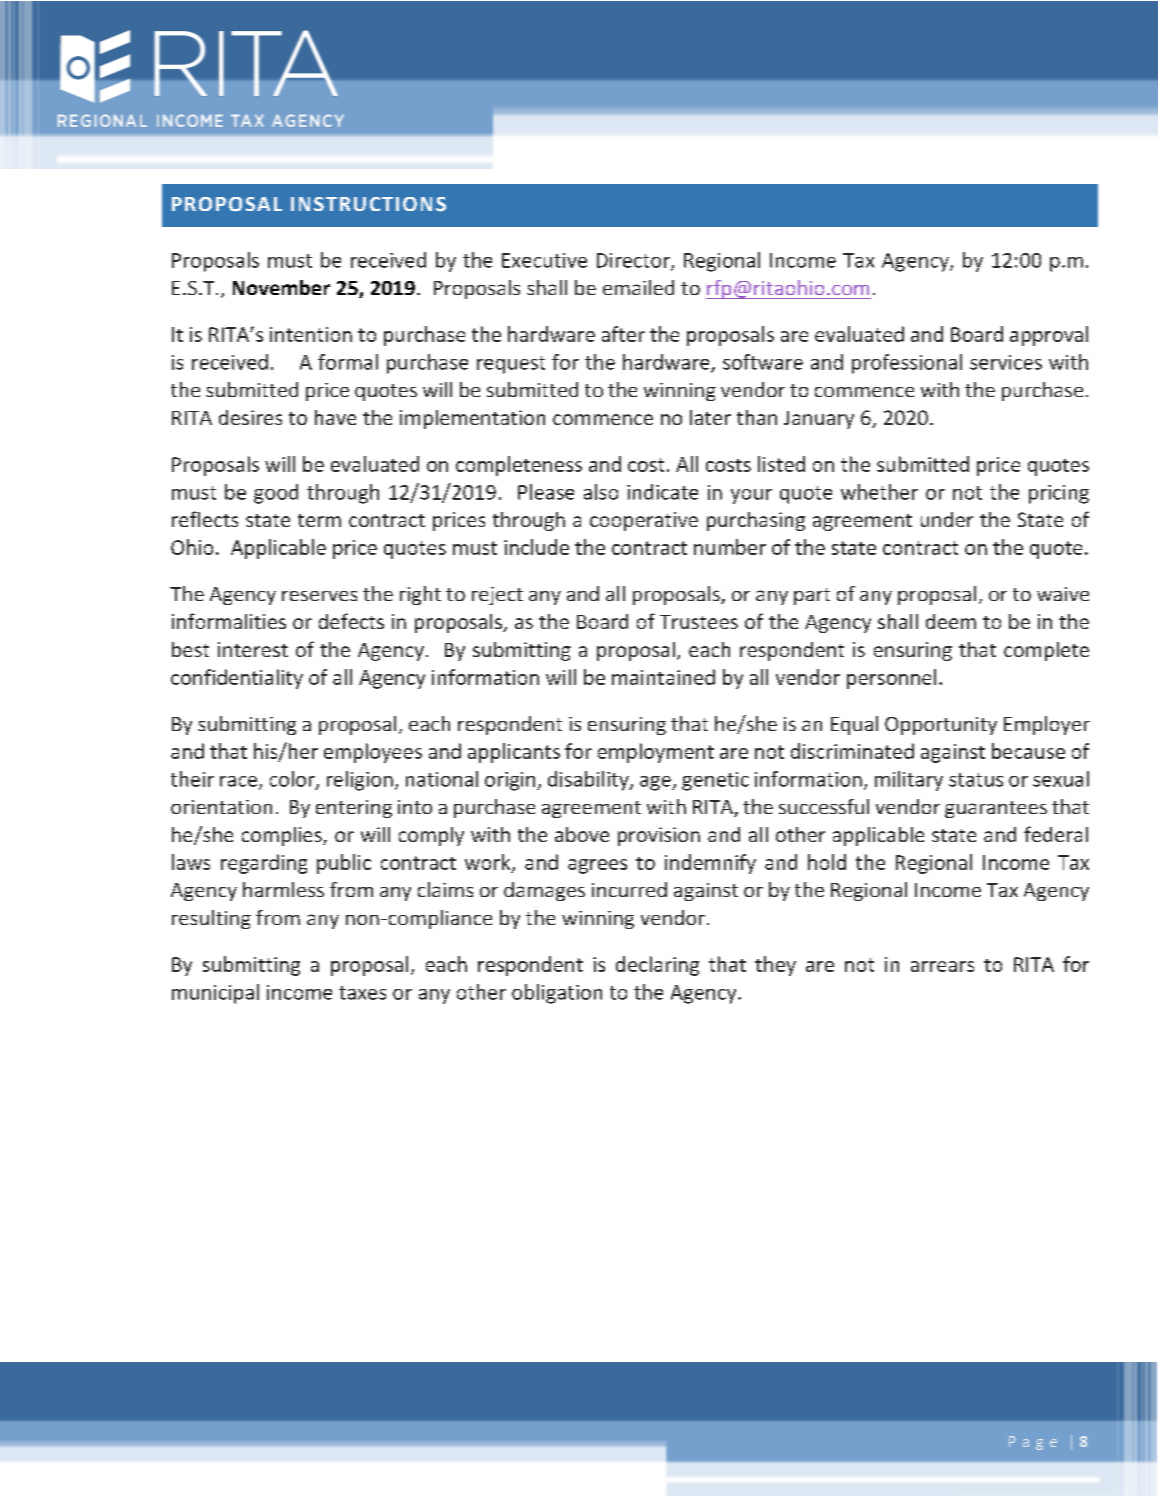 The width and height of the page is (1158, 1498). I want to click on Director, so click(634, 261).
